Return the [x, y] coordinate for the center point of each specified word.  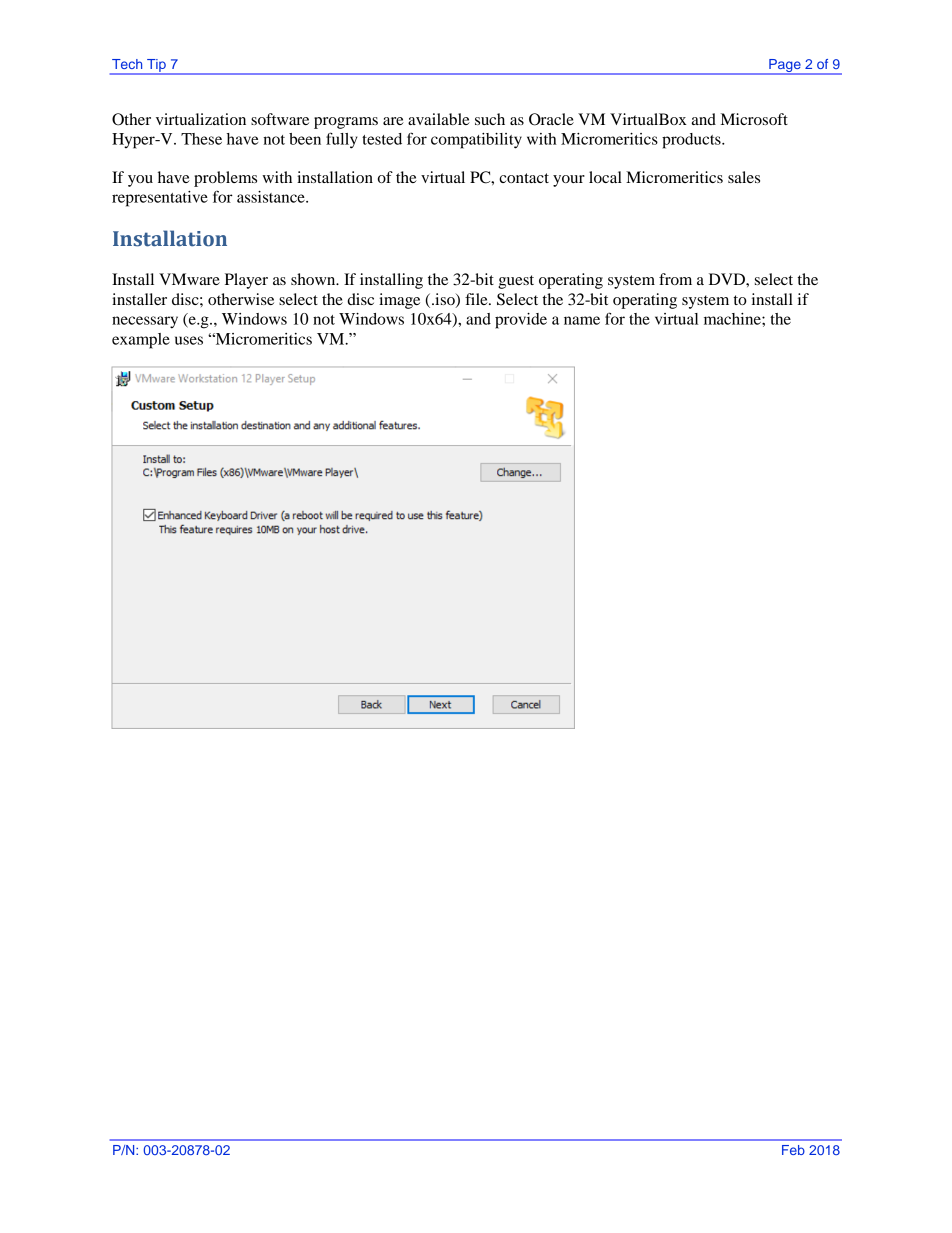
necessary [145, 322]
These [201, 139]
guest [516, 282]
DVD [728, 279]
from [675, 279]
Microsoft [754, 119]
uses [189, 340]
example [141, 341]
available [439, 119]
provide [521, 321]
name [582, 320]
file [477, 299]
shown [314, 279]
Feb [793, 1150]
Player [246, 281]
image [399, 301]
